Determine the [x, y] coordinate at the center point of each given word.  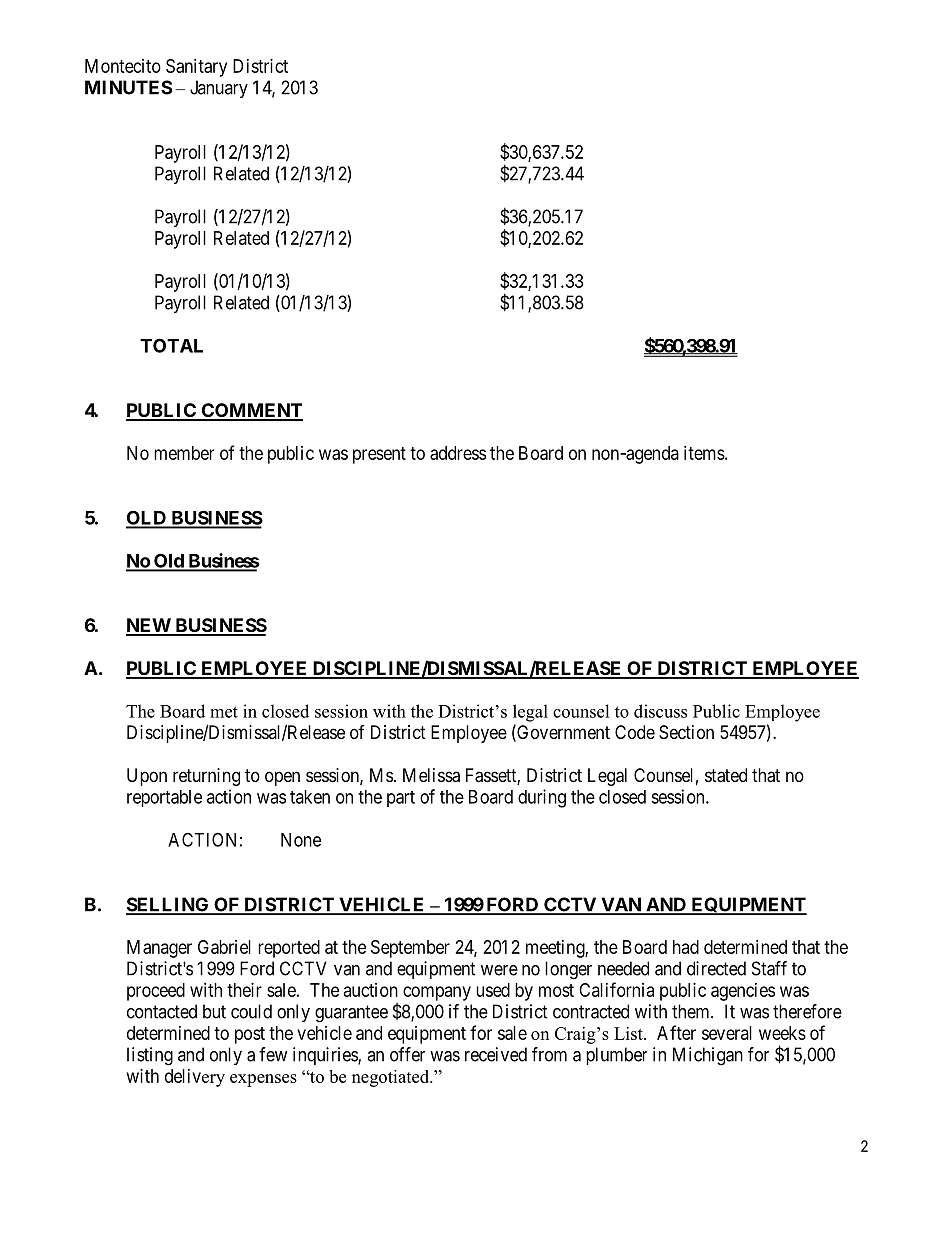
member [184, 453]
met [224, 712]
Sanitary [196, 68]
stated [726, 775]
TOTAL [171, 345]
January [219, 89]
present [379, 455]
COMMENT [251, 411]
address [458, 453]
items [704, 453]
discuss [660, 711]
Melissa [431, 775]
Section [686, 732]
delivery [195, 1078]
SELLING [168, 905]
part [401, 799]
